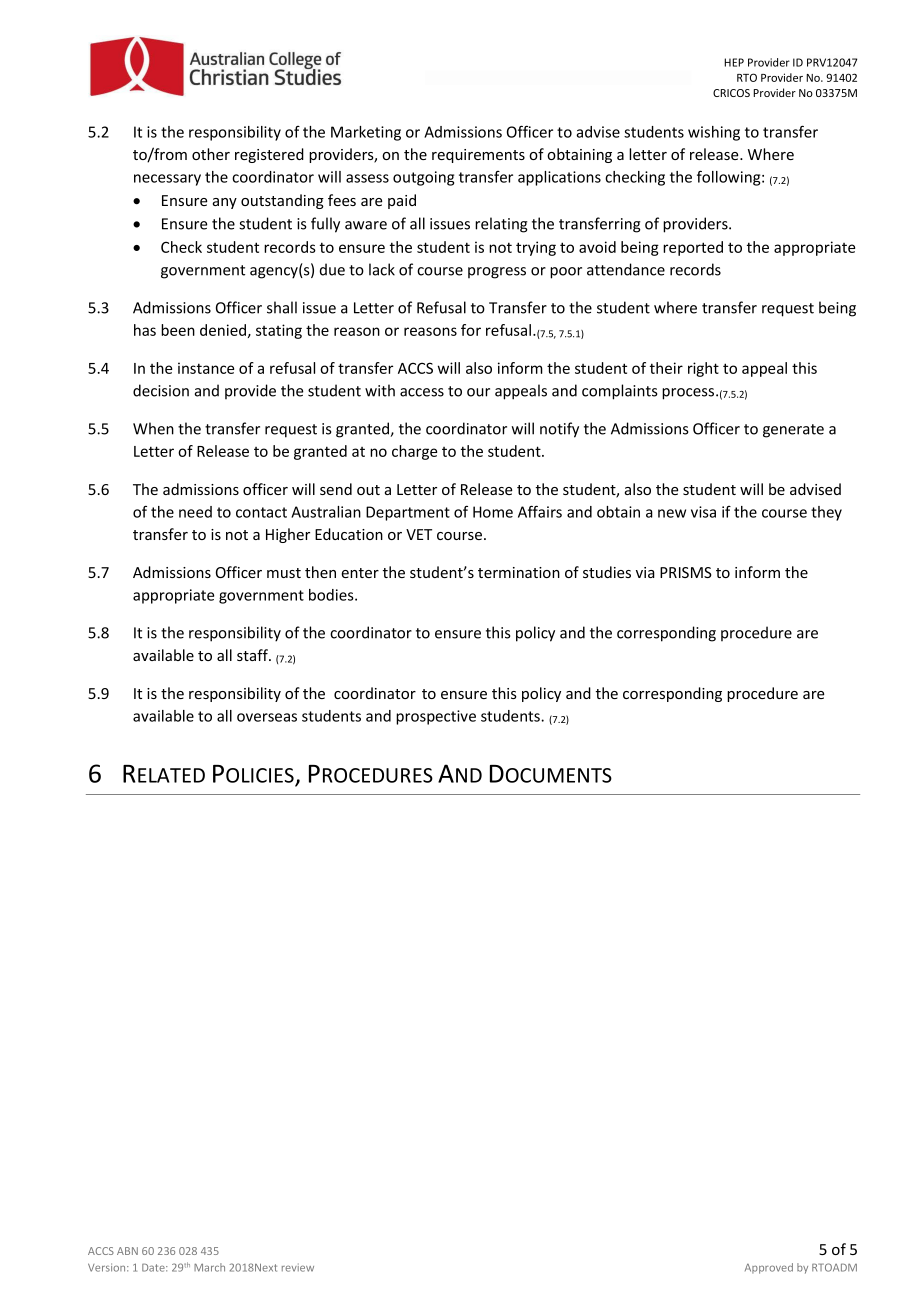 The height and width of the screenshot is (1307, 924). What do you see at coordinates (209, 1267) in the screenshot?
I see `March` at bounding box center [209, 1267].
